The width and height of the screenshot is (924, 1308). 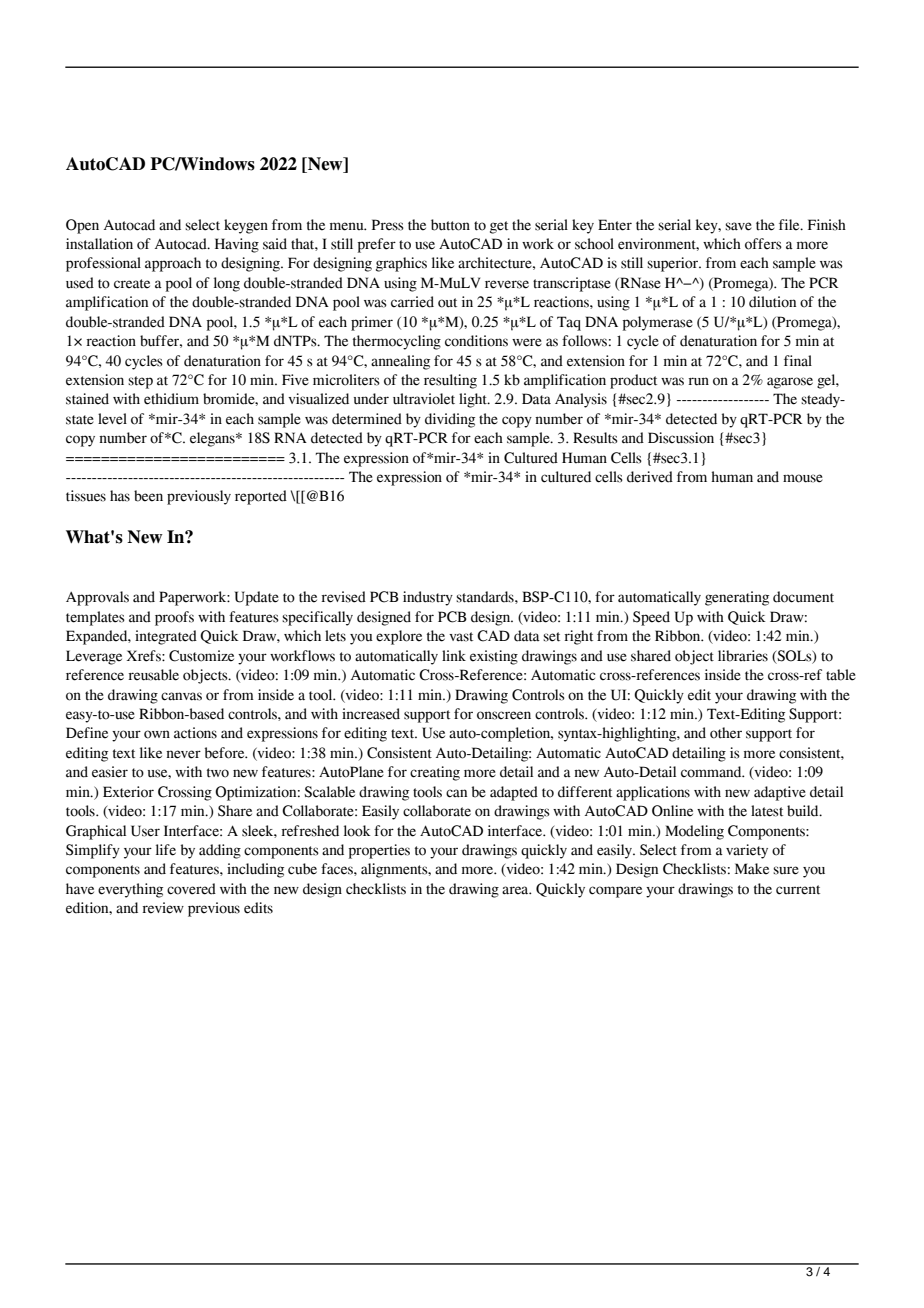 What do you see at coordinates (428, 598) in the screenshot?
I see `industry` at bounding box center [428, 598].
